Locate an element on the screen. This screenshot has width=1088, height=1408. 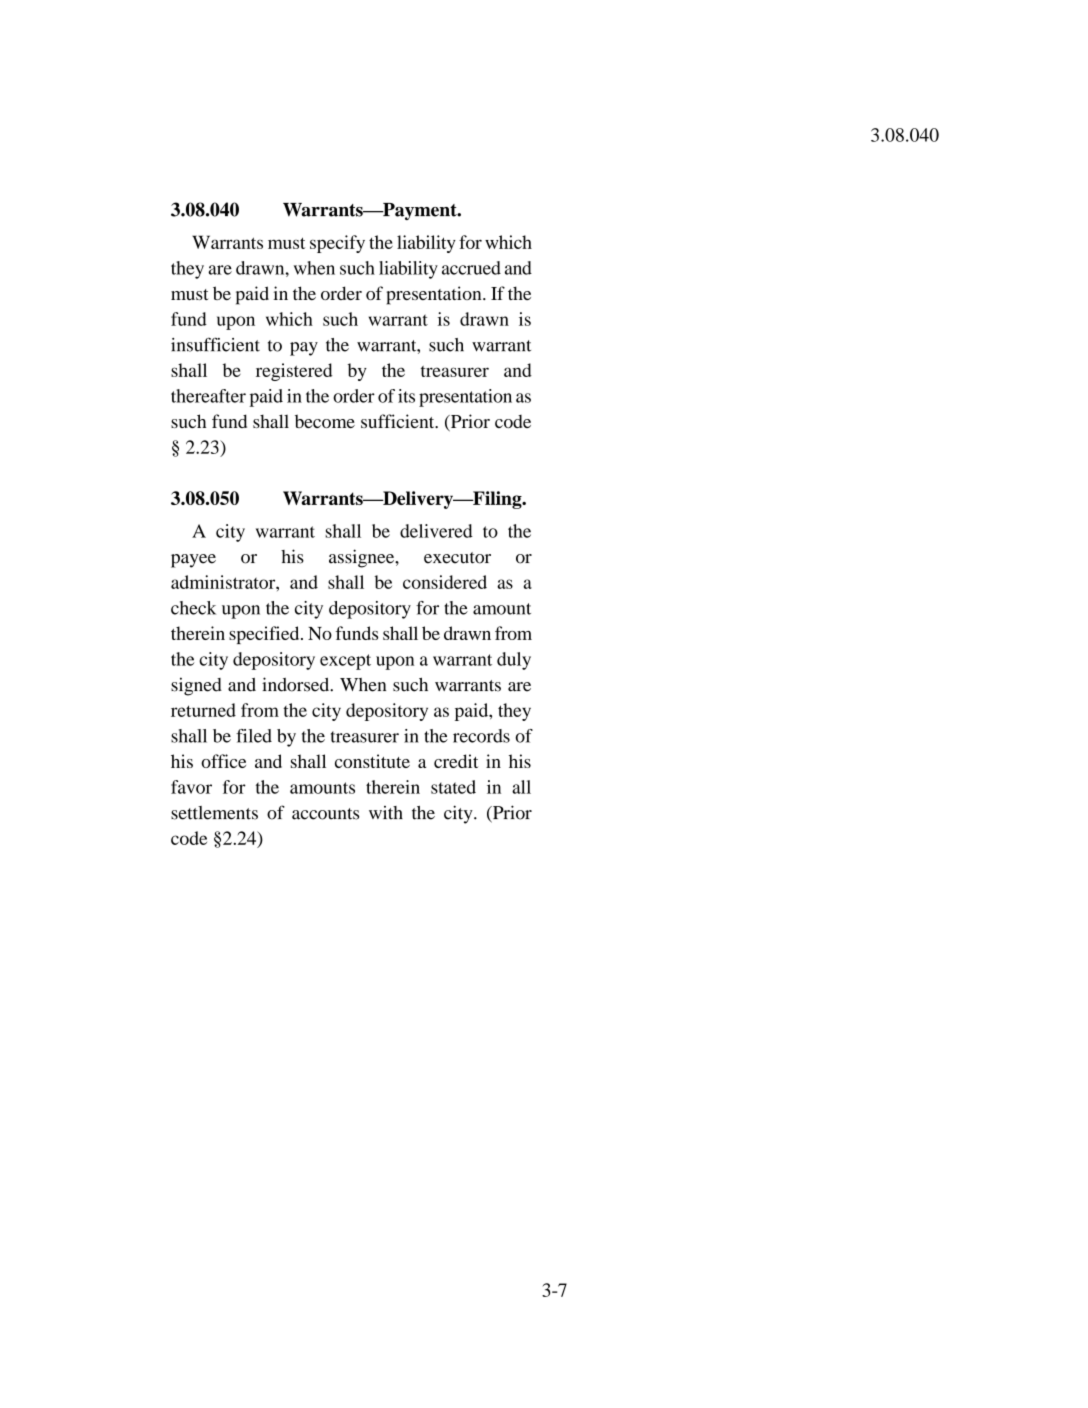
its is located at coordinates (406, 396).
